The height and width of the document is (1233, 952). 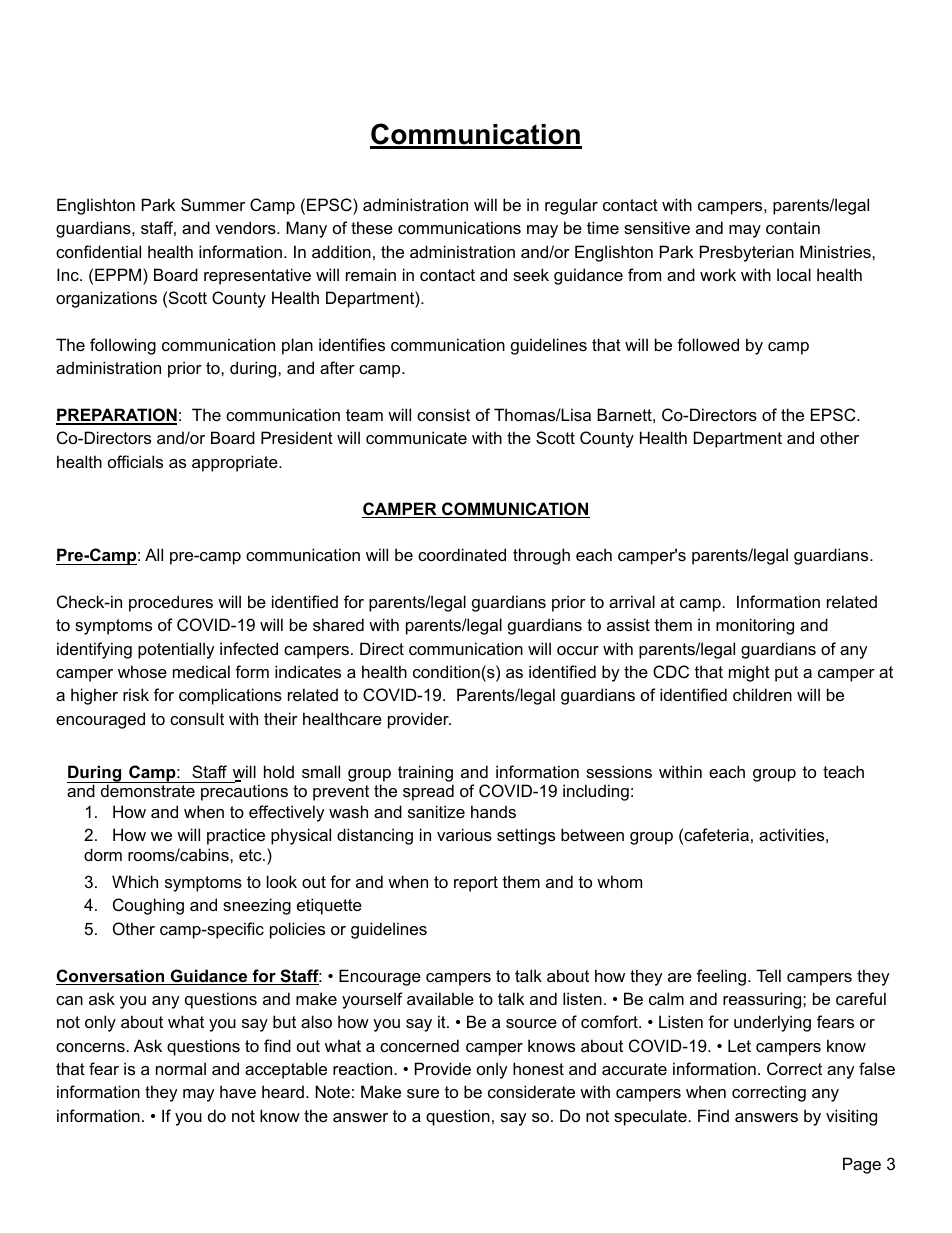 I want to click on have, so click(x=238, y=1091).
